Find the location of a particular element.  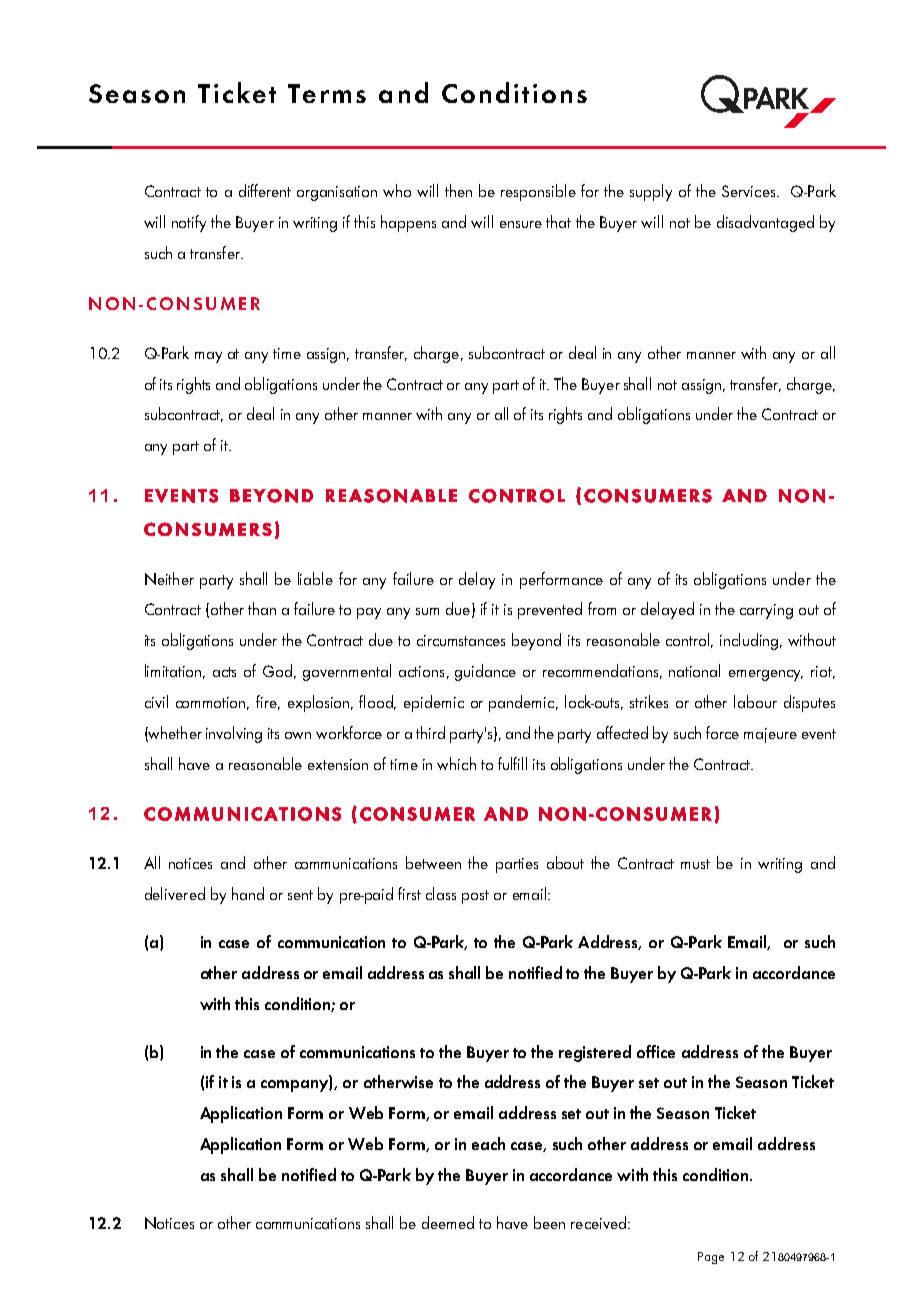

guidance is located at coordinates (485, 672).
